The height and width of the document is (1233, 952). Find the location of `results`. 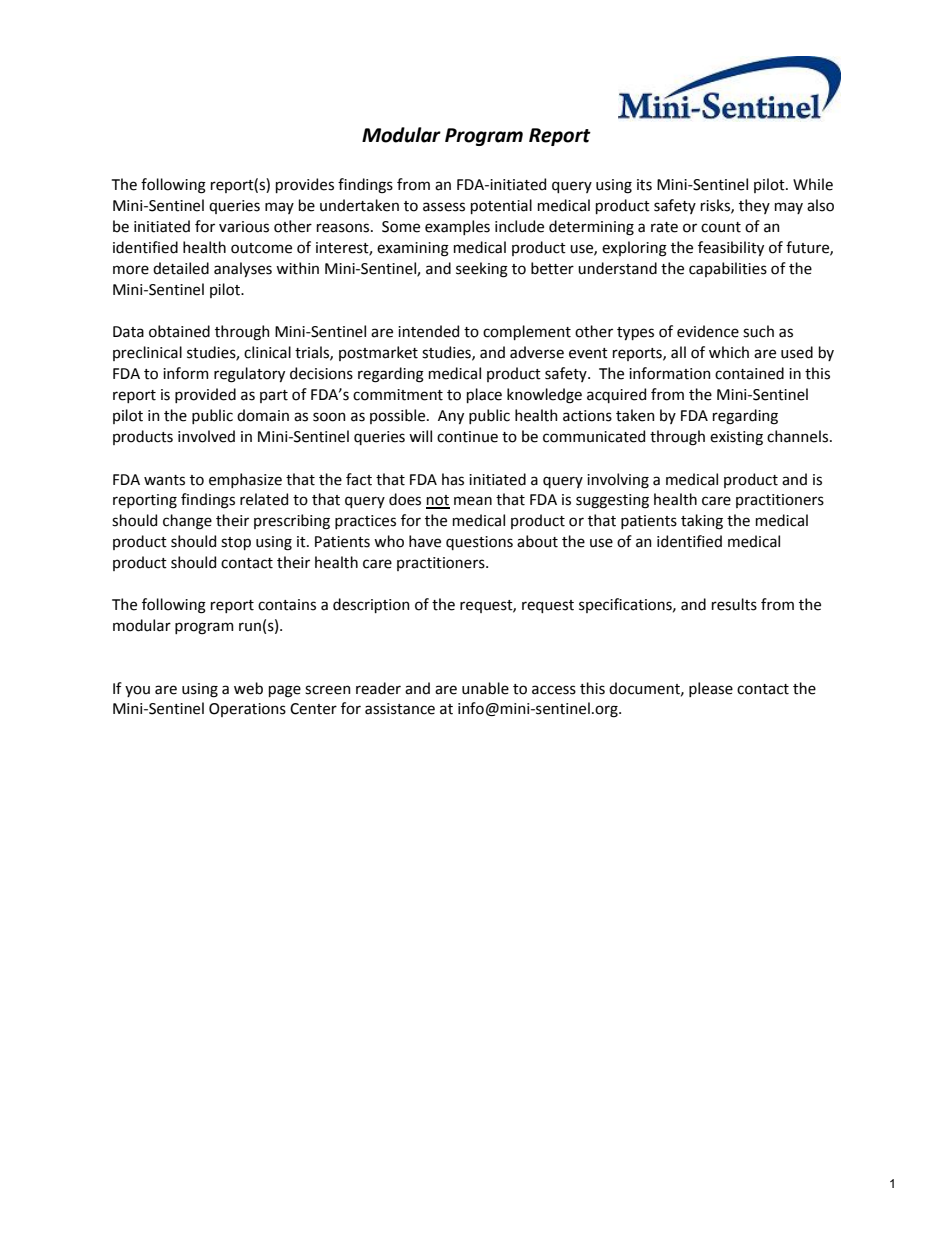

results is located at coordinates (734, 604).
